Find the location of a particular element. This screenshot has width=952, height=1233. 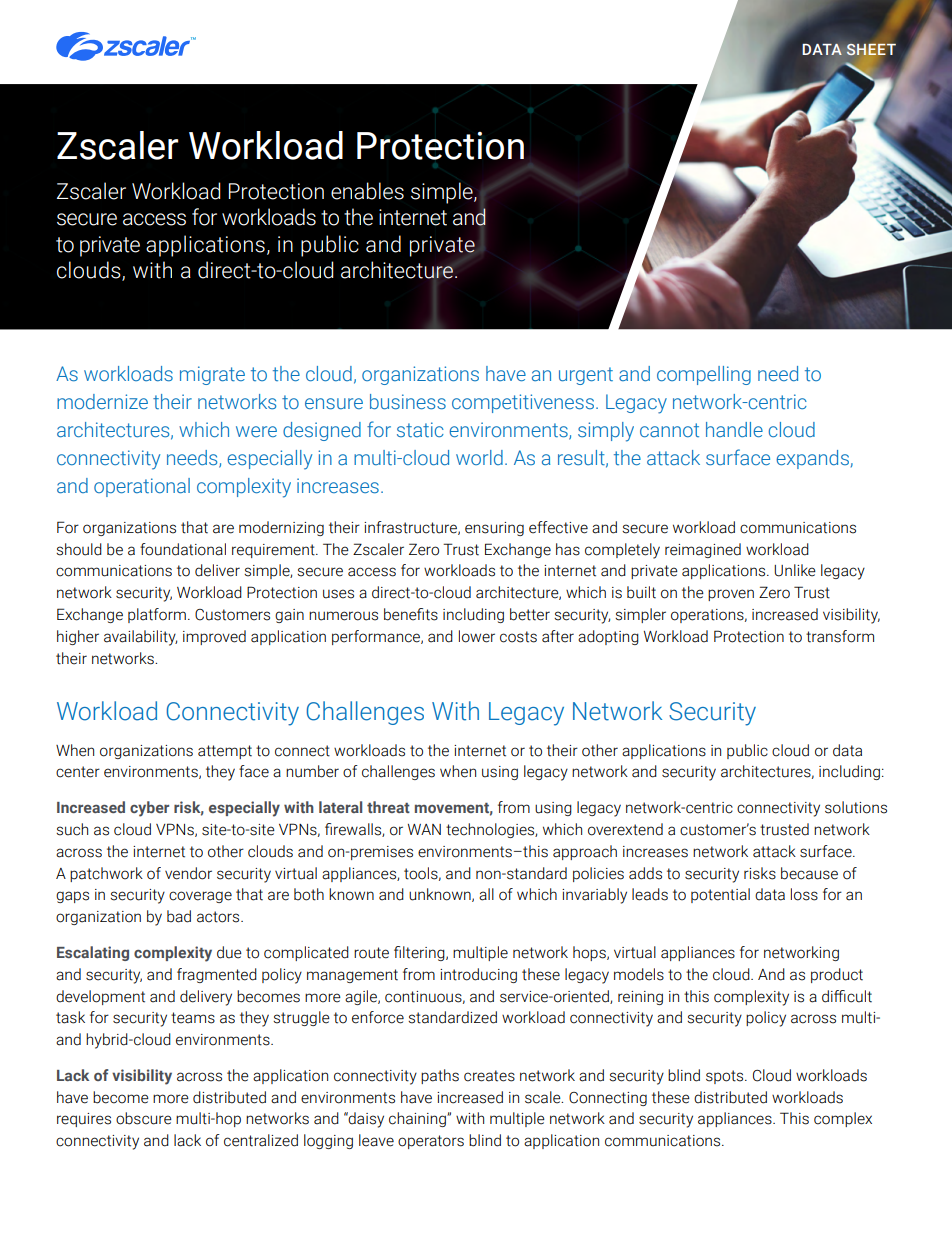

vendor is located at coordinates (188, 873).
